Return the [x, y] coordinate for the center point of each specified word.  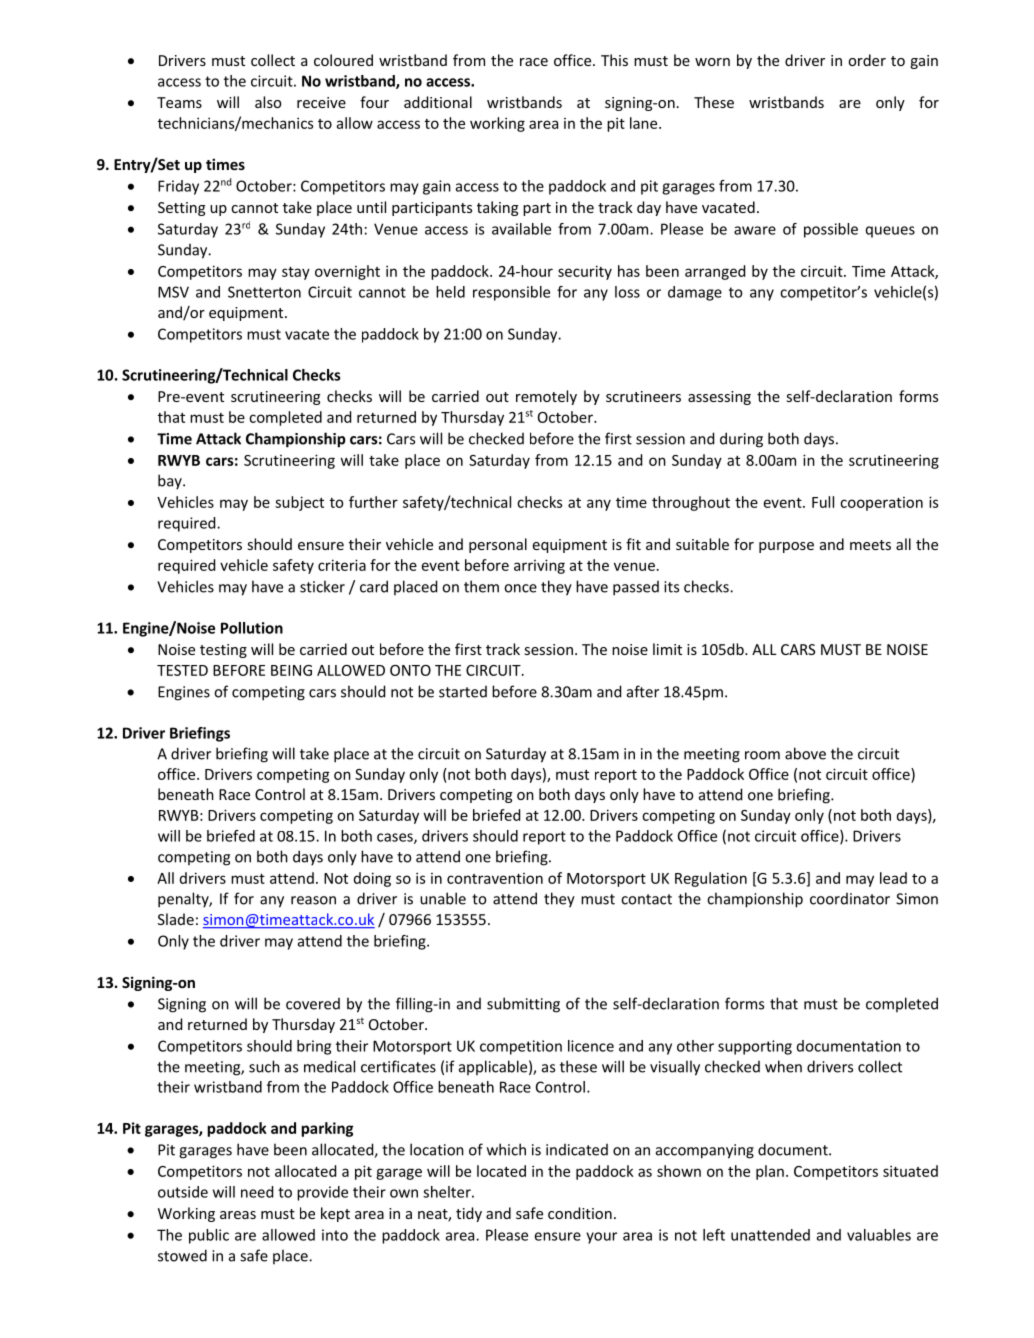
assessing [719, 398]
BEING [291, 670]
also [268, 102]
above [805, 753]
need [257, 1192]
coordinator [850, 899]
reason [313, 900]
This [614, 60]
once [520, 588]
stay [296, 273]
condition [580, 1213]
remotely [546, 397]
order [867, 60]
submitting [523, 1005]
